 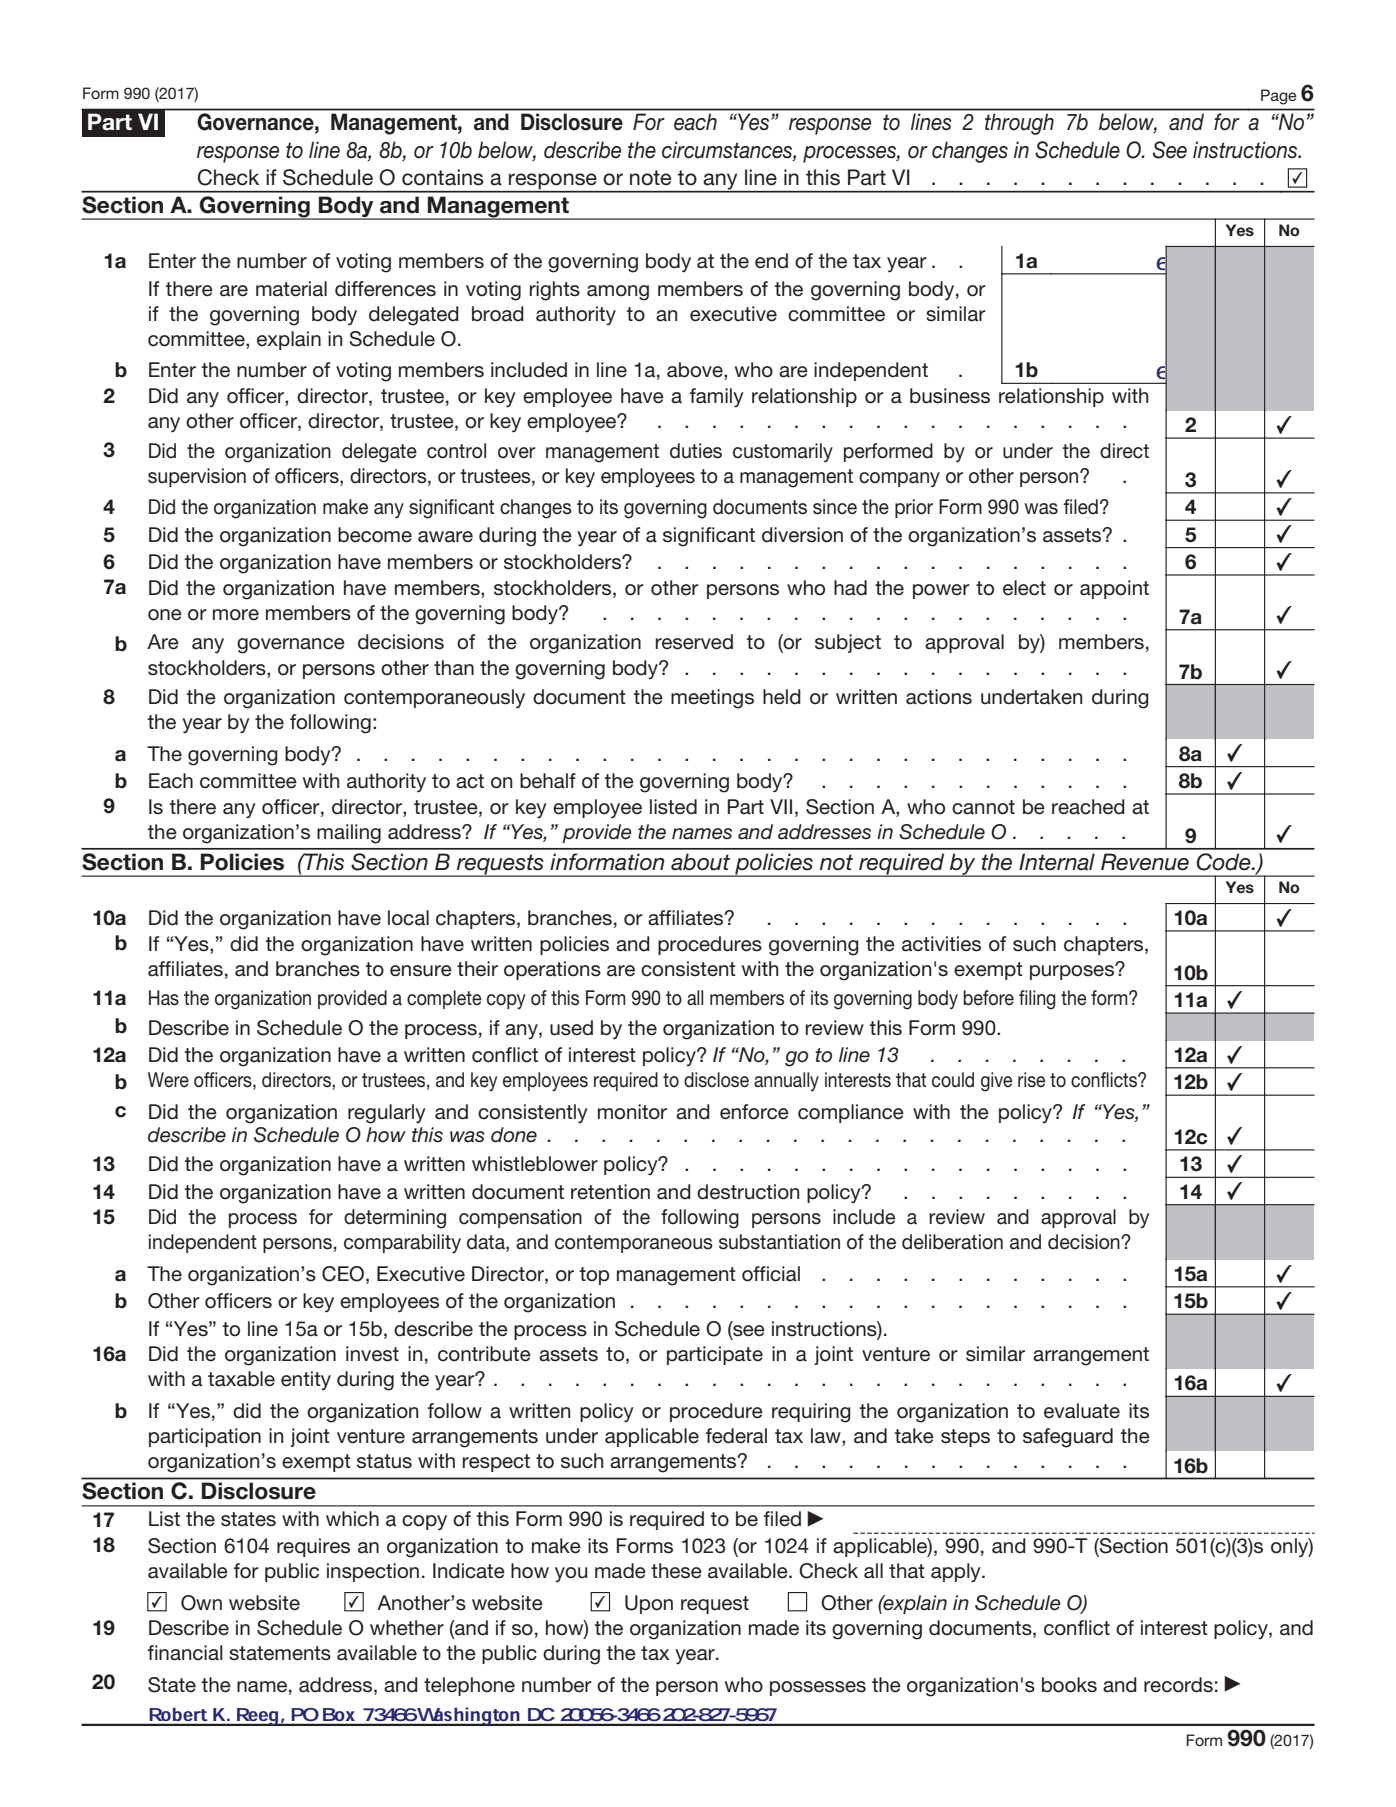 I want to click on regularly, so click(x=387, y=1114).
